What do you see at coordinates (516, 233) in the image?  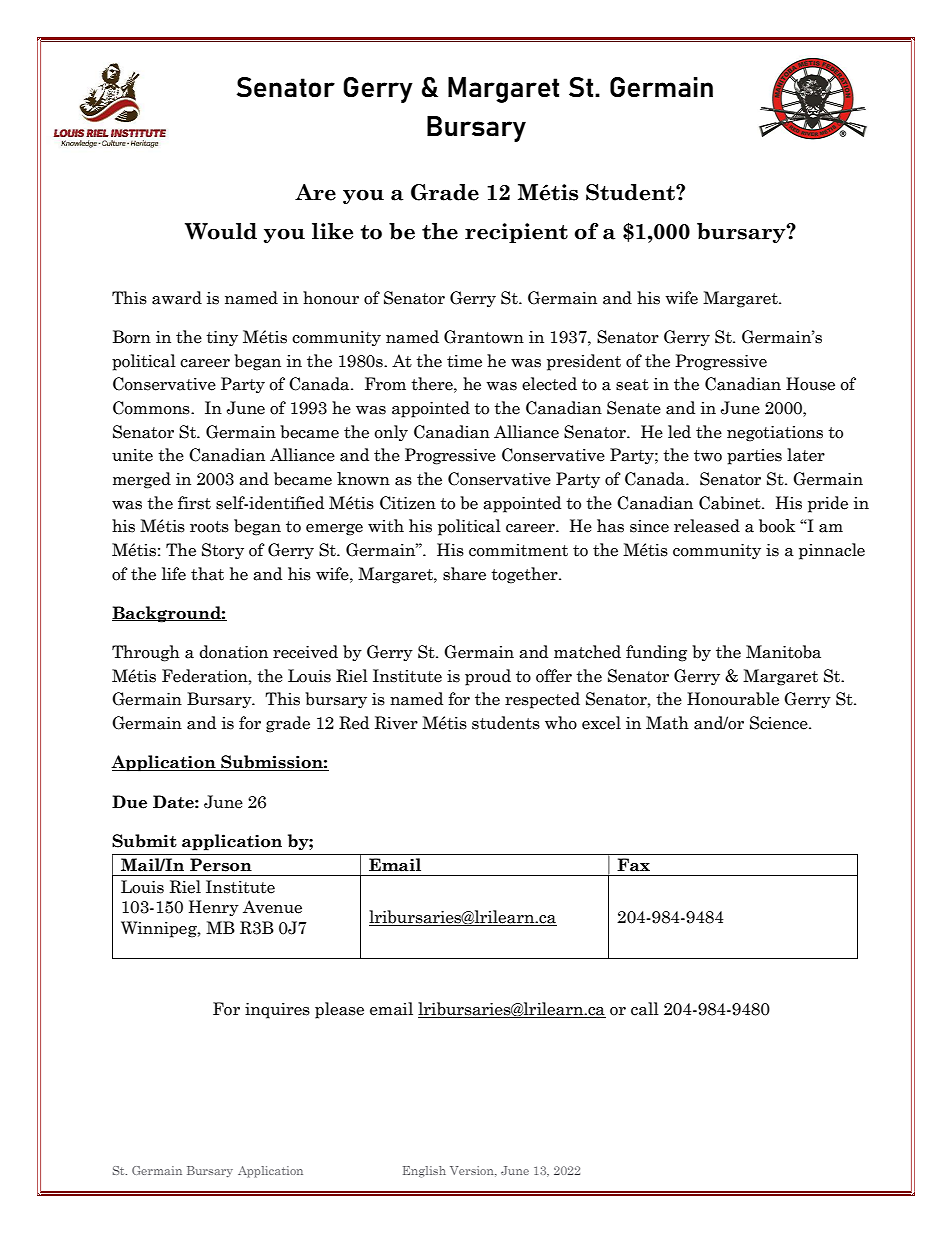 I see `recipient` at bounding box center [516, 233].
